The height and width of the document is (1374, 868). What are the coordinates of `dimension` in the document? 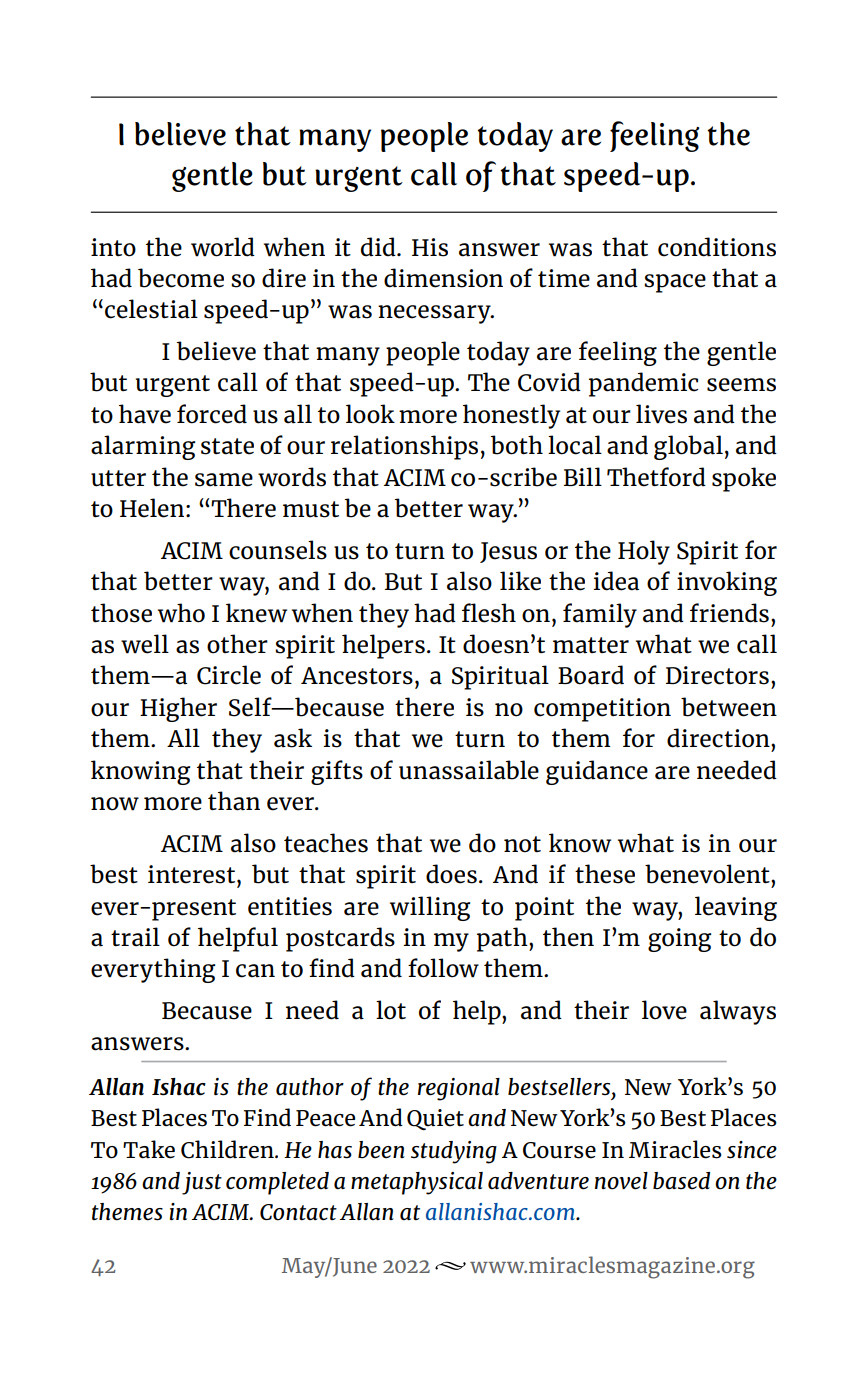 It's located at (443, 278).
